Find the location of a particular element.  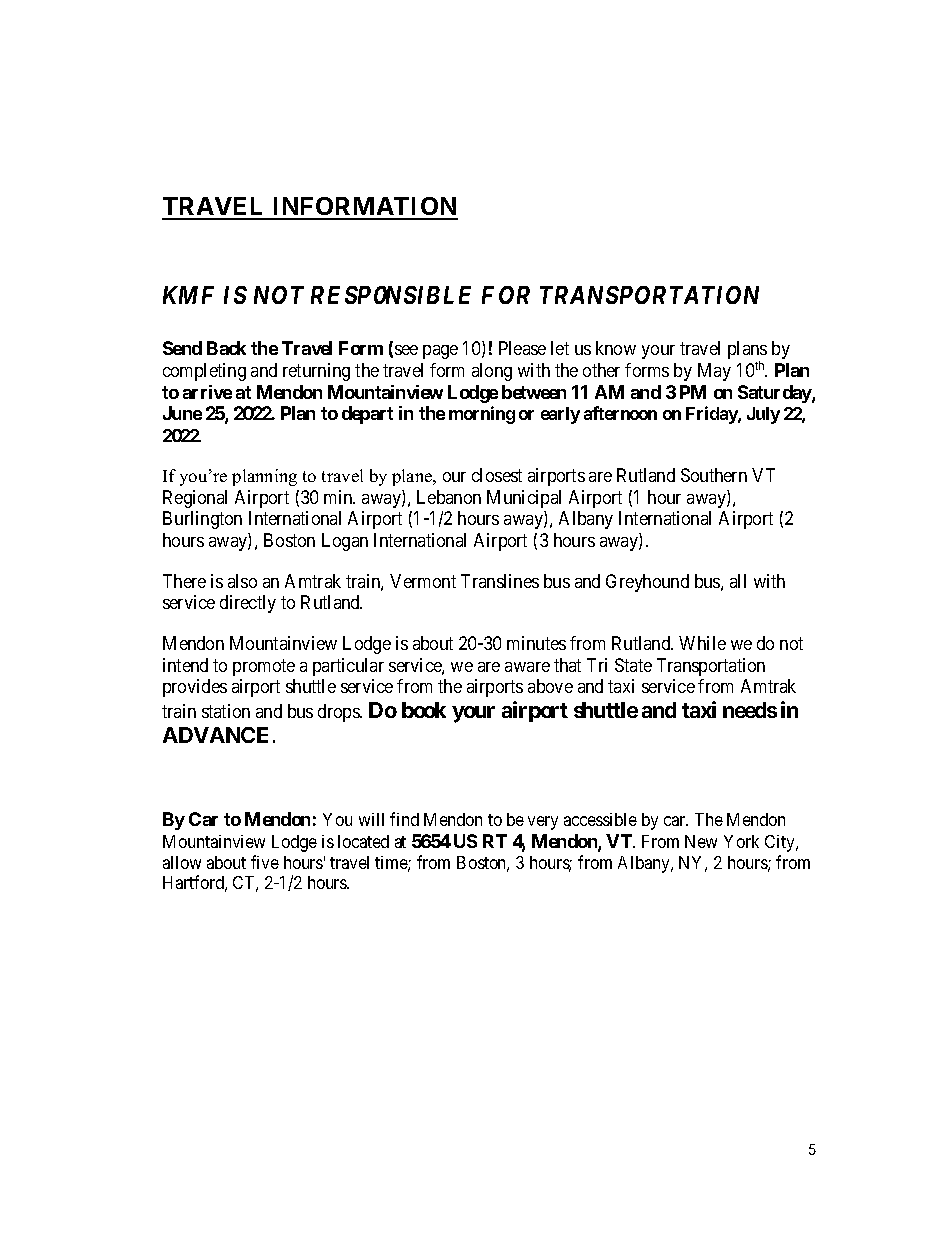

KMF is located at coordinates (188, 295).
